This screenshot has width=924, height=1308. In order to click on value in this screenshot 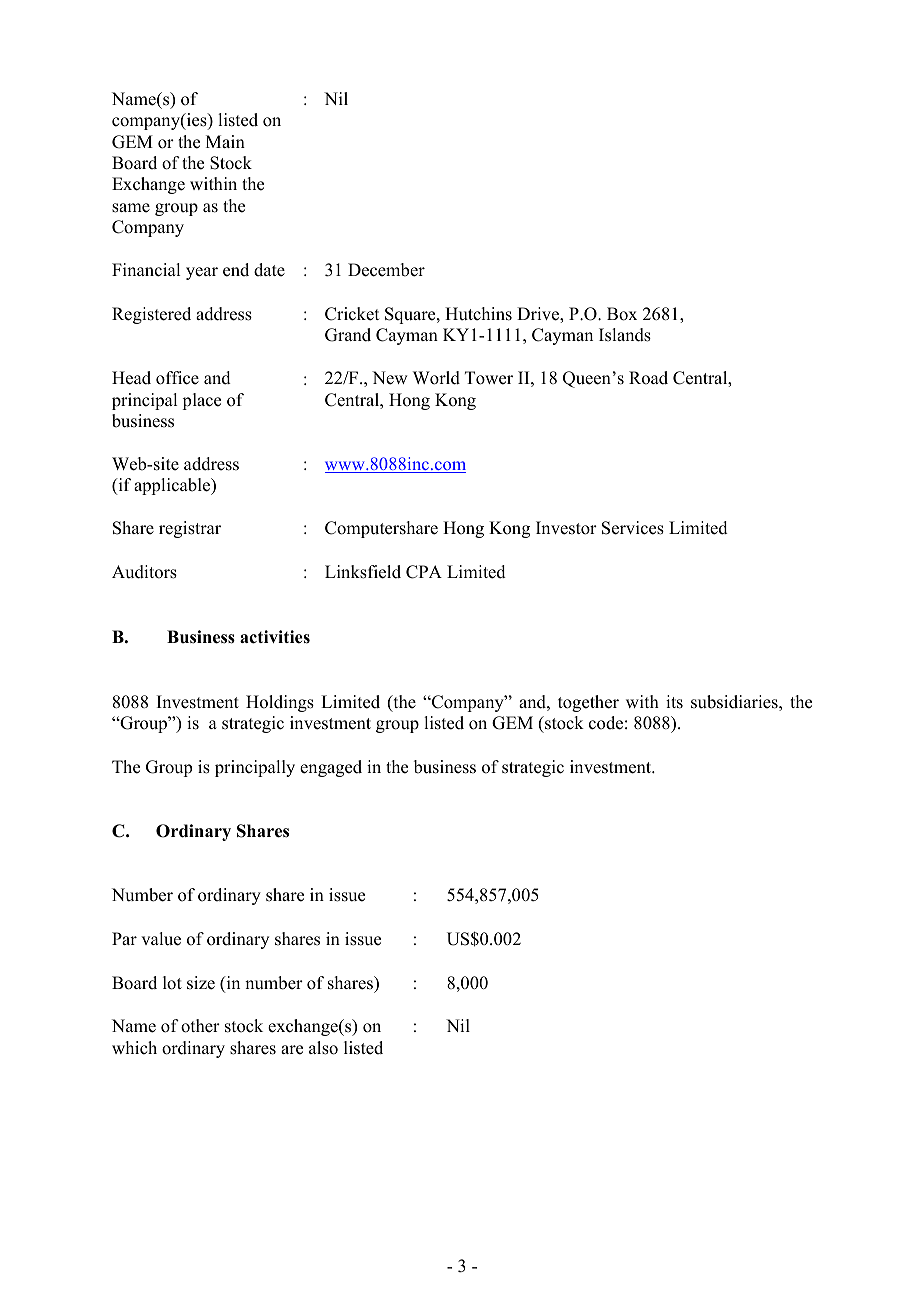, I will do `click(161, 939)`.
